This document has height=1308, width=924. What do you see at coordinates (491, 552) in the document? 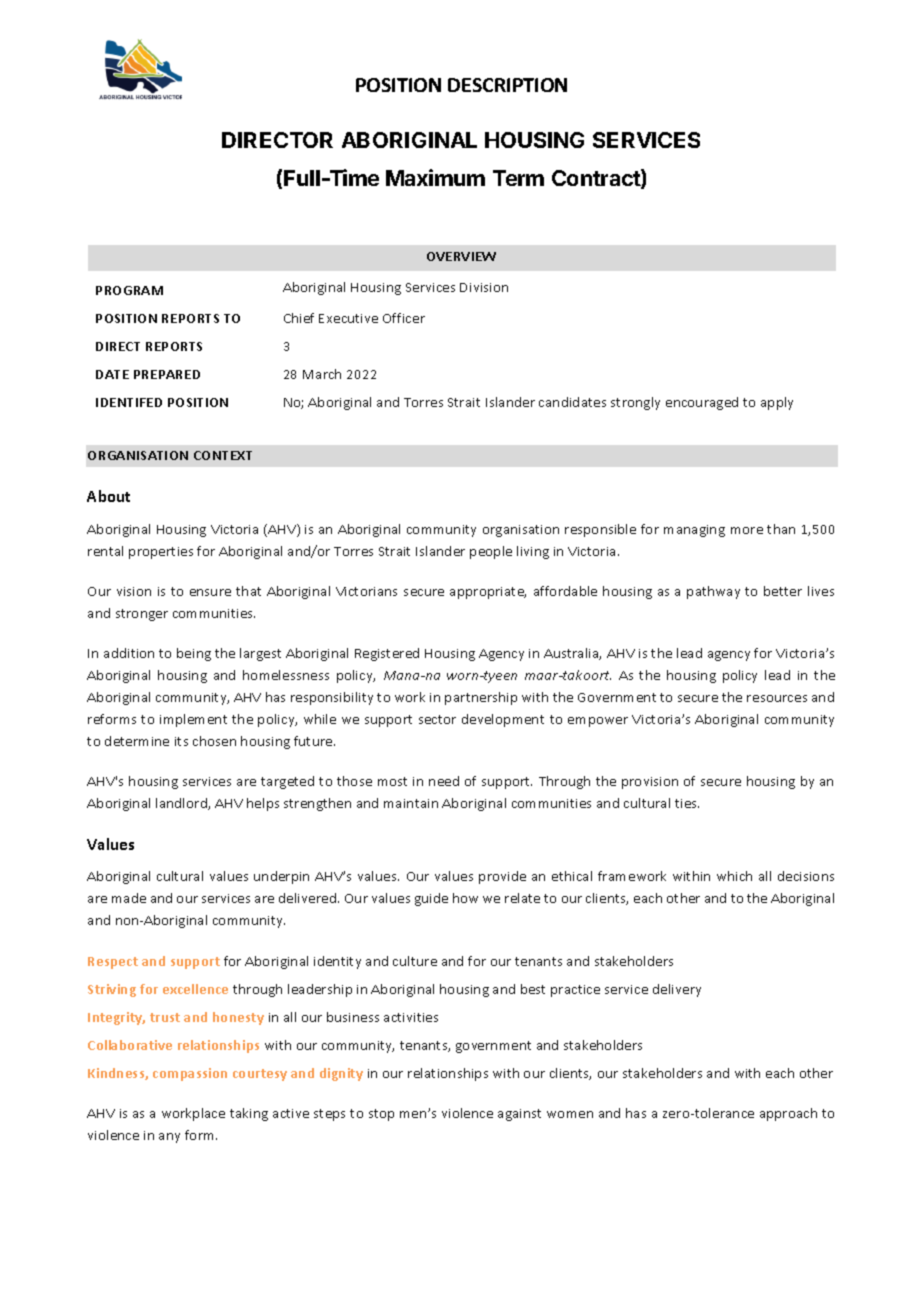
I see `people` at bounding box center [491, 552].
